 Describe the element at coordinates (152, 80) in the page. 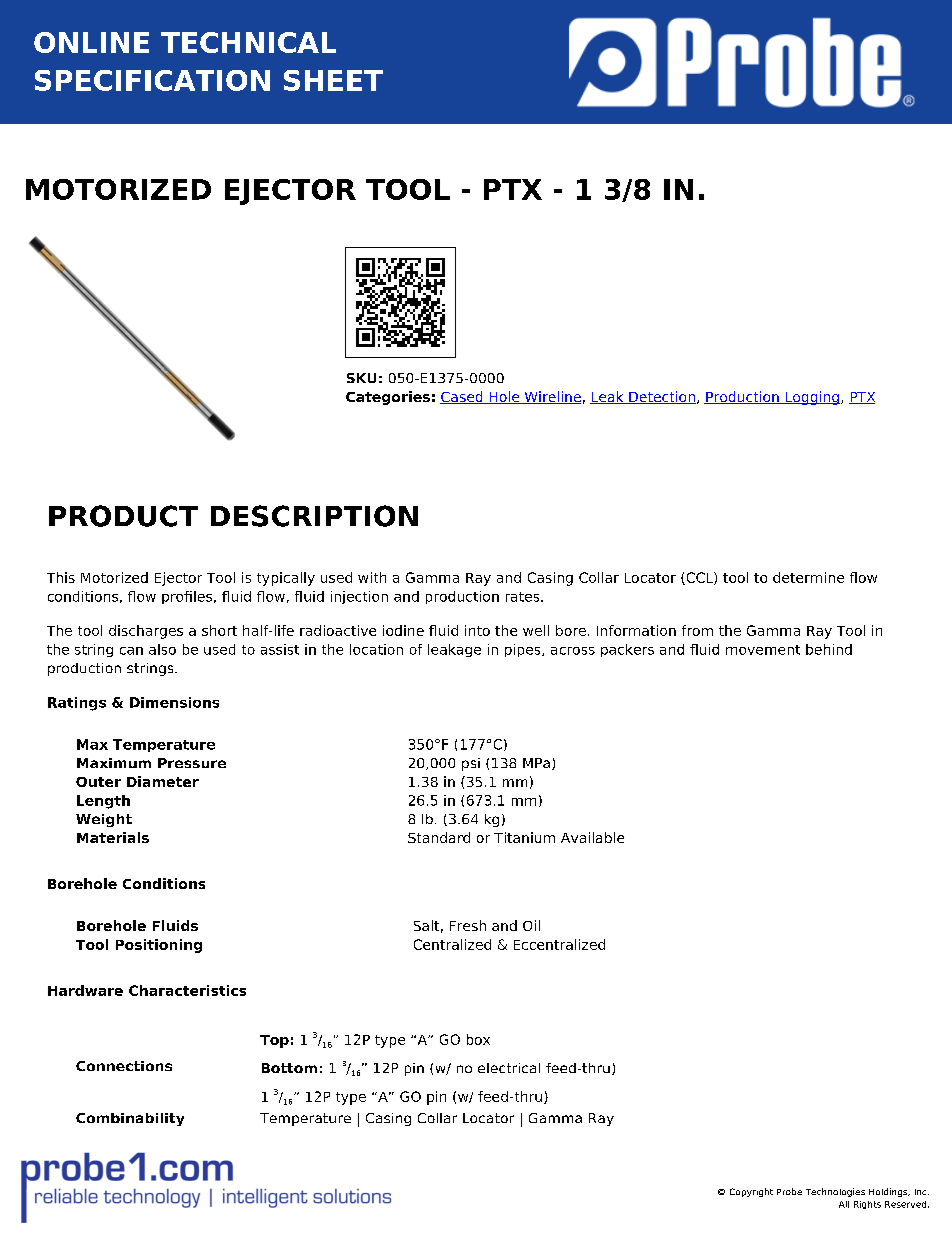

I see `SPECIFICATION` at that location.
